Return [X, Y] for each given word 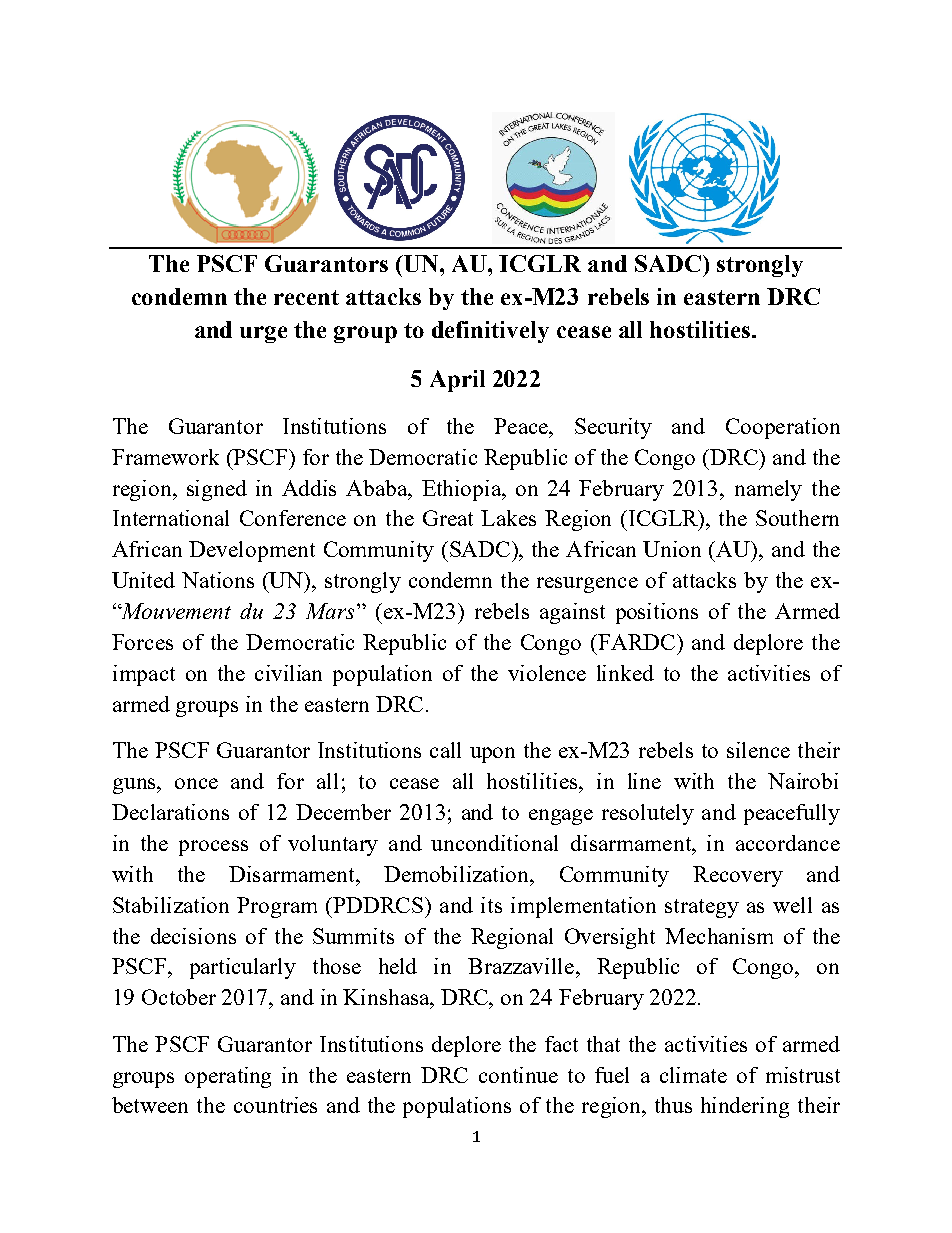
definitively [490, 332]
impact [144, 675]
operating [228, 1077]
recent [306, 297]
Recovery [738, 876]
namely [768, 490]
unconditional [494, 843]
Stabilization [171, 905]
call [445, 750]
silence [758, 750]
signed [217, 490]
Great [448, 518]
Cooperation [783, 428]
